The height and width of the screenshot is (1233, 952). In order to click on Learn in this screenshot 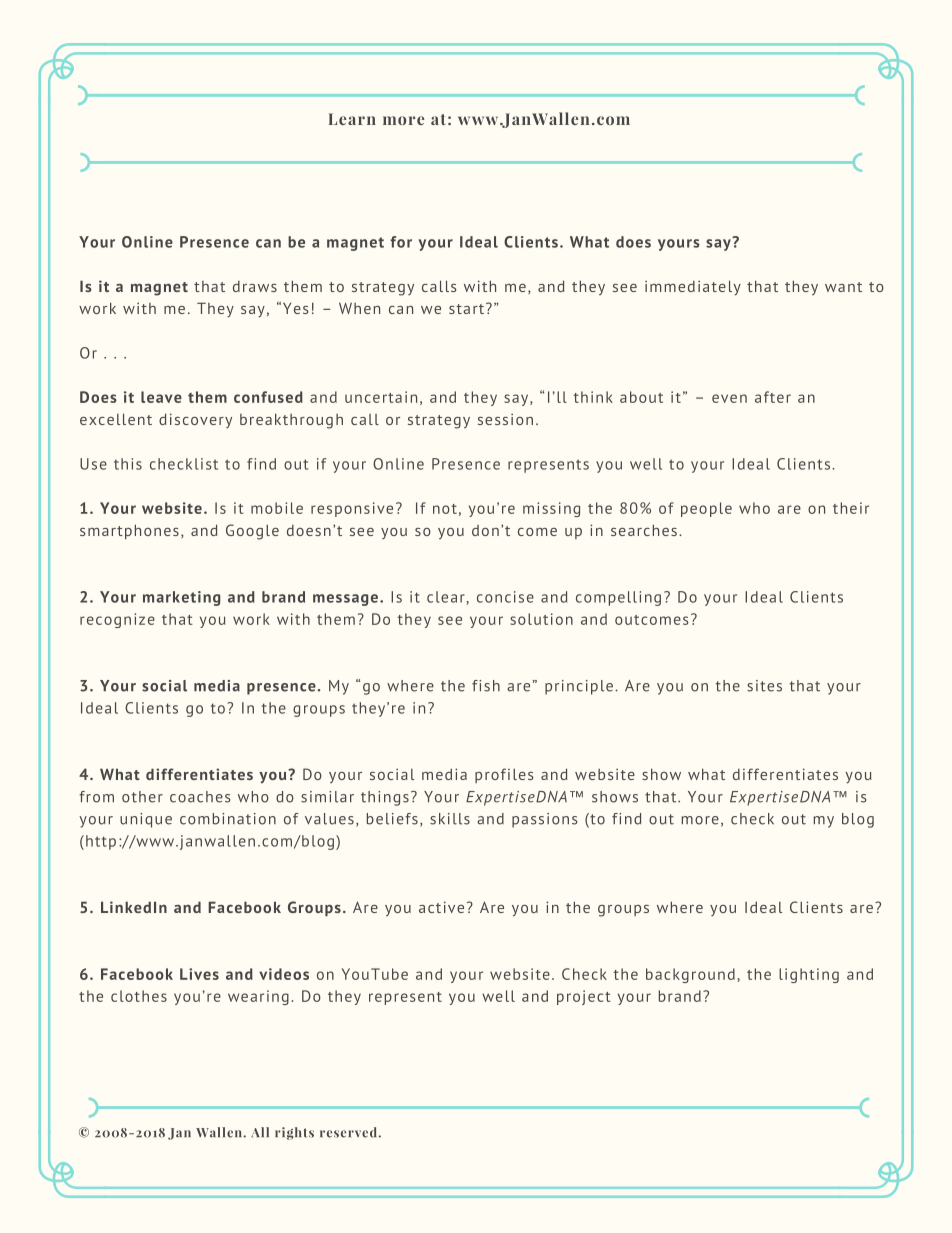, I will do `click(352, 119)`.
